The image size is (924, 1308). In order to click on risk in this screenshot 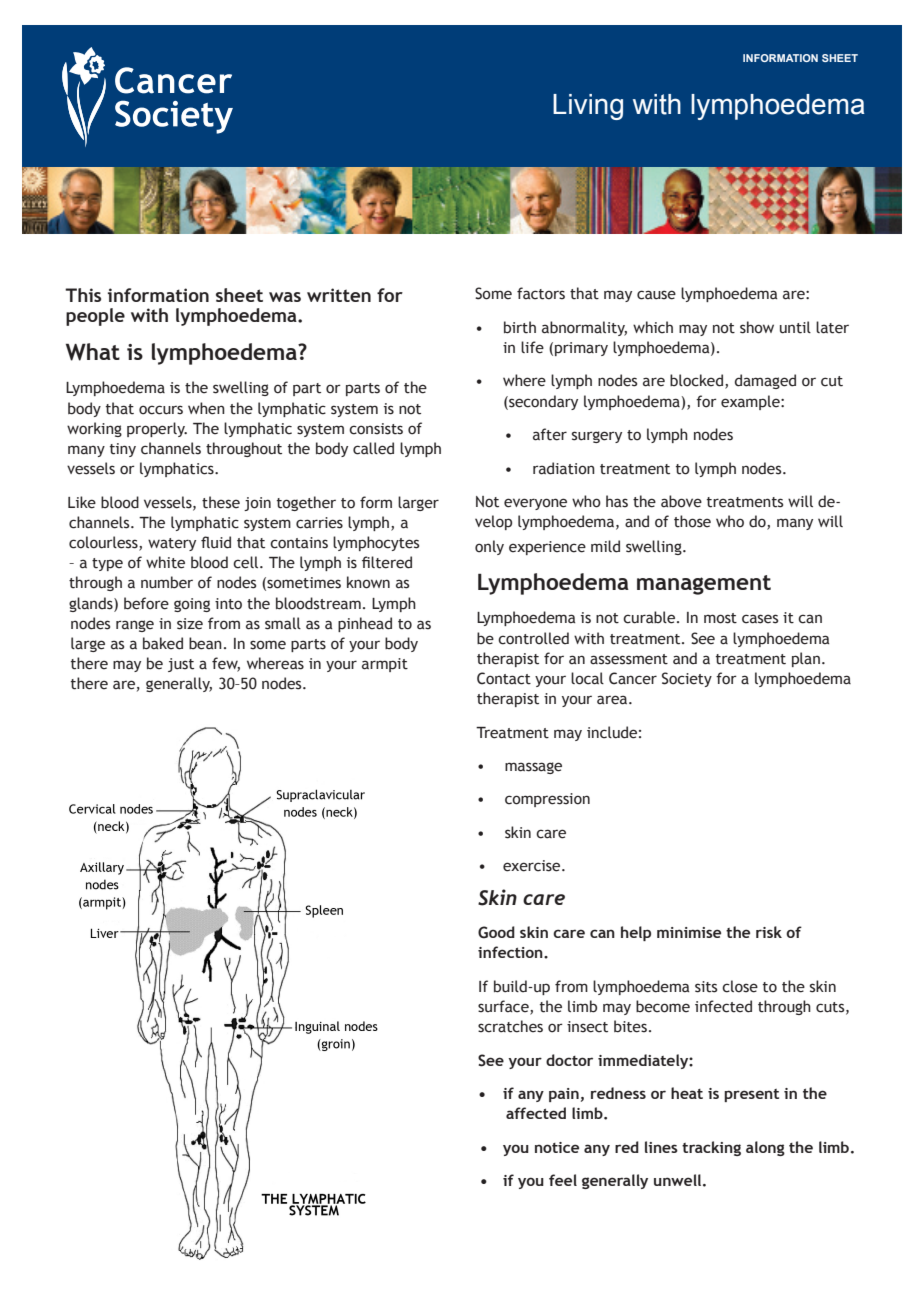, I will do `click(769, 932)`.
